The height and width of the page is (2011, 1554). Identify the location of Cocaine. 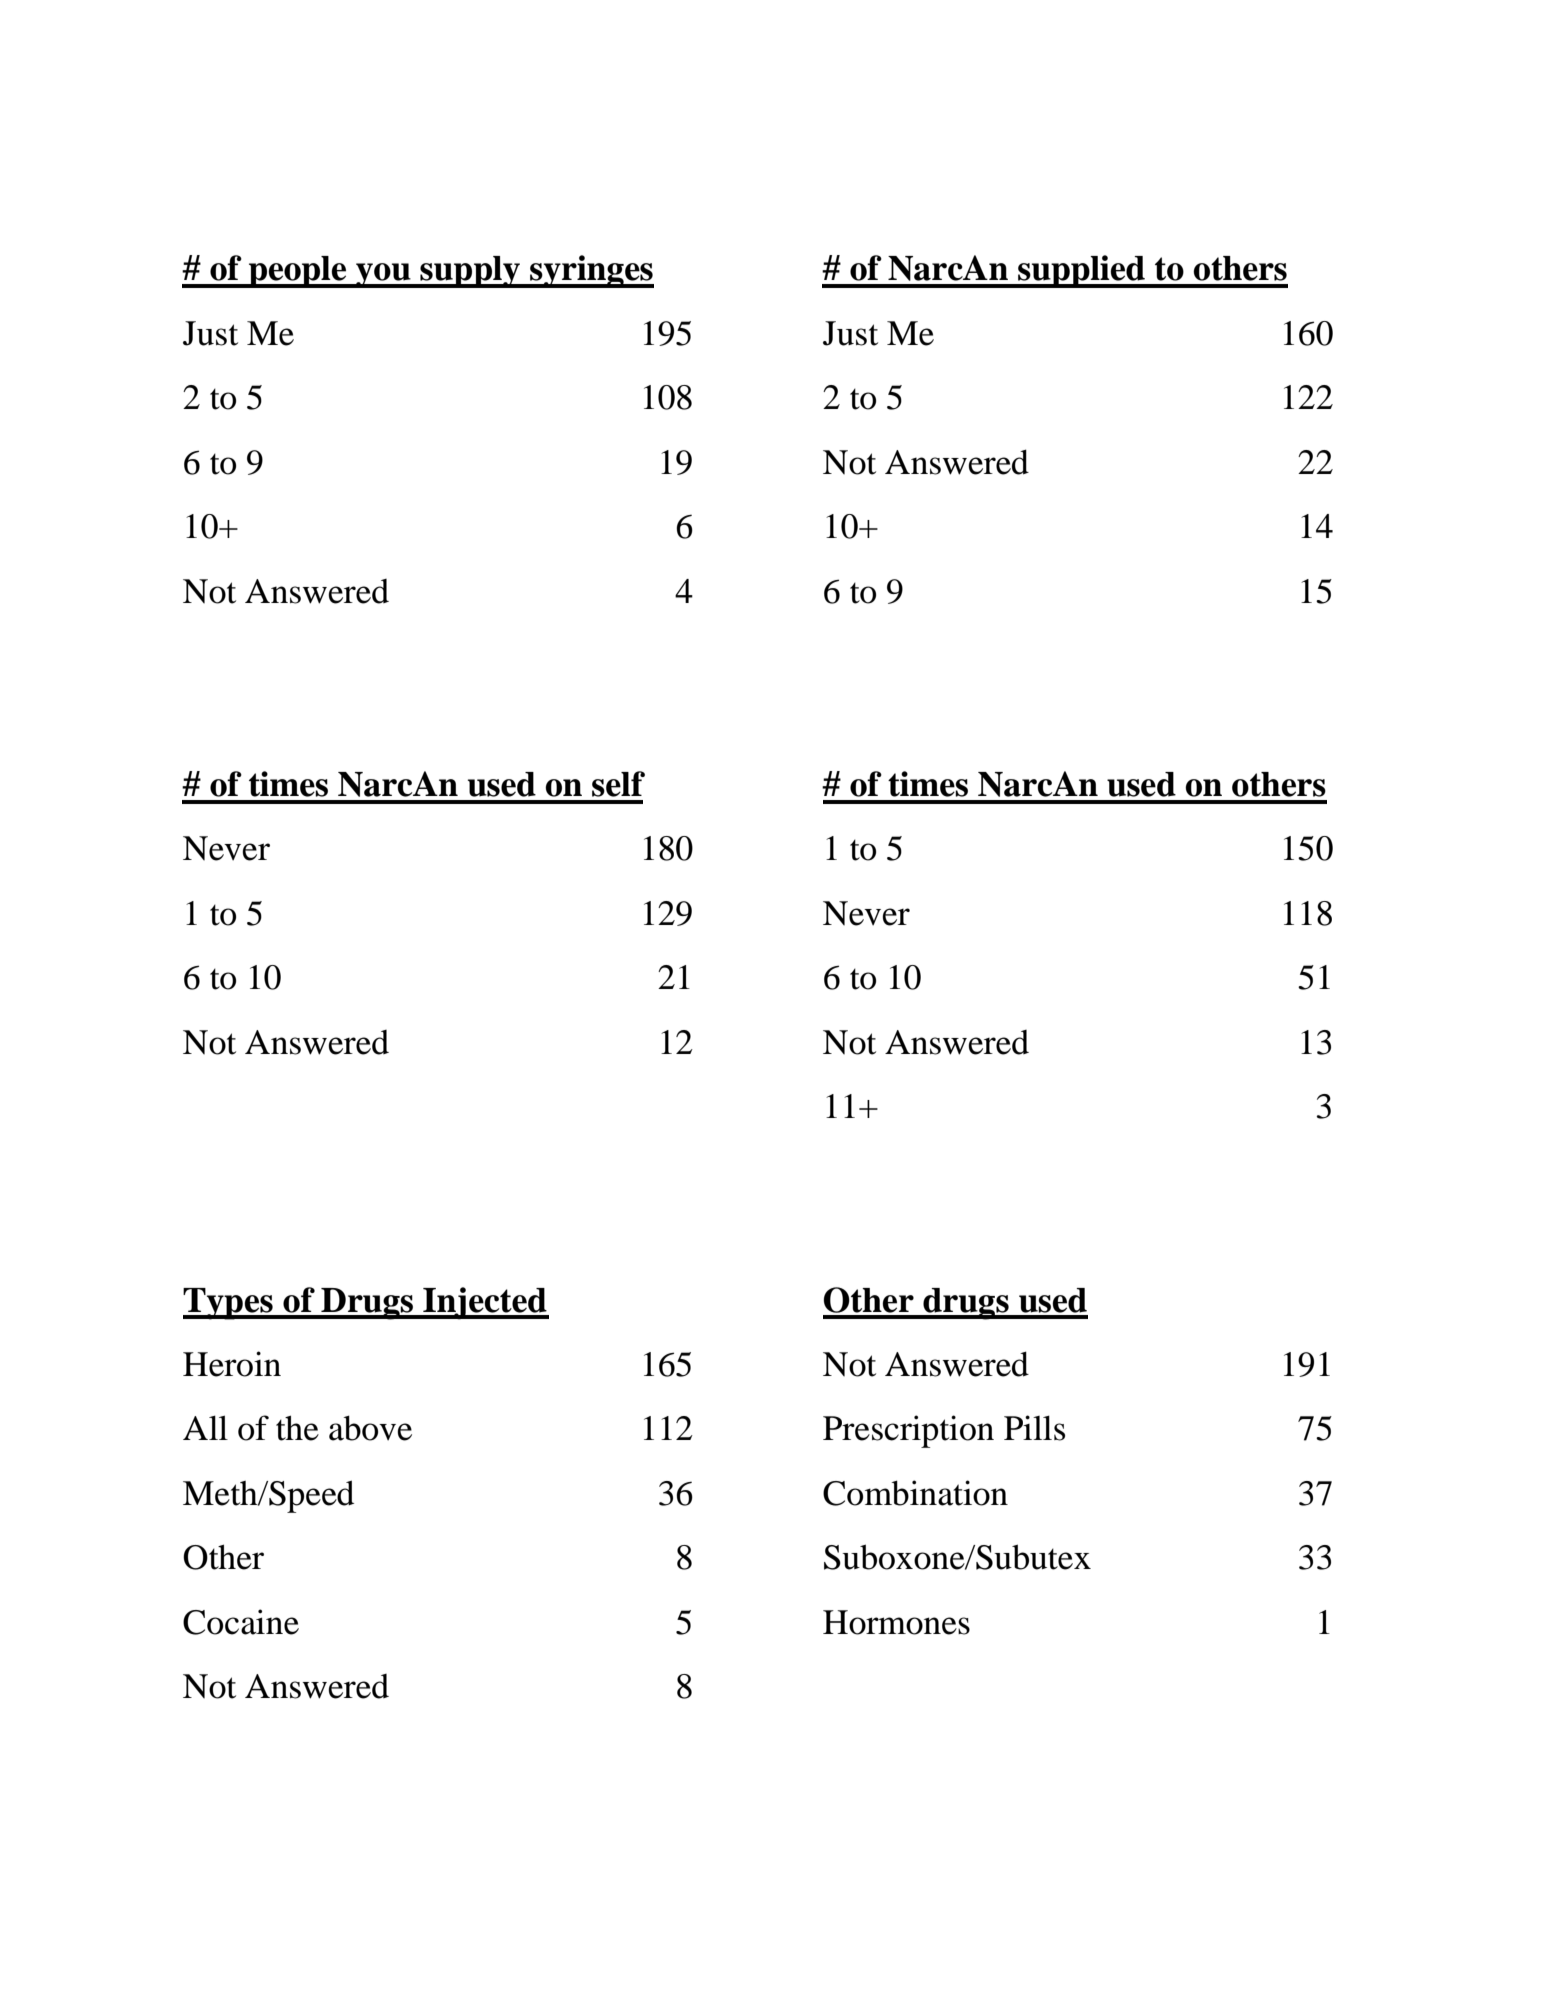
(241, 1622).
